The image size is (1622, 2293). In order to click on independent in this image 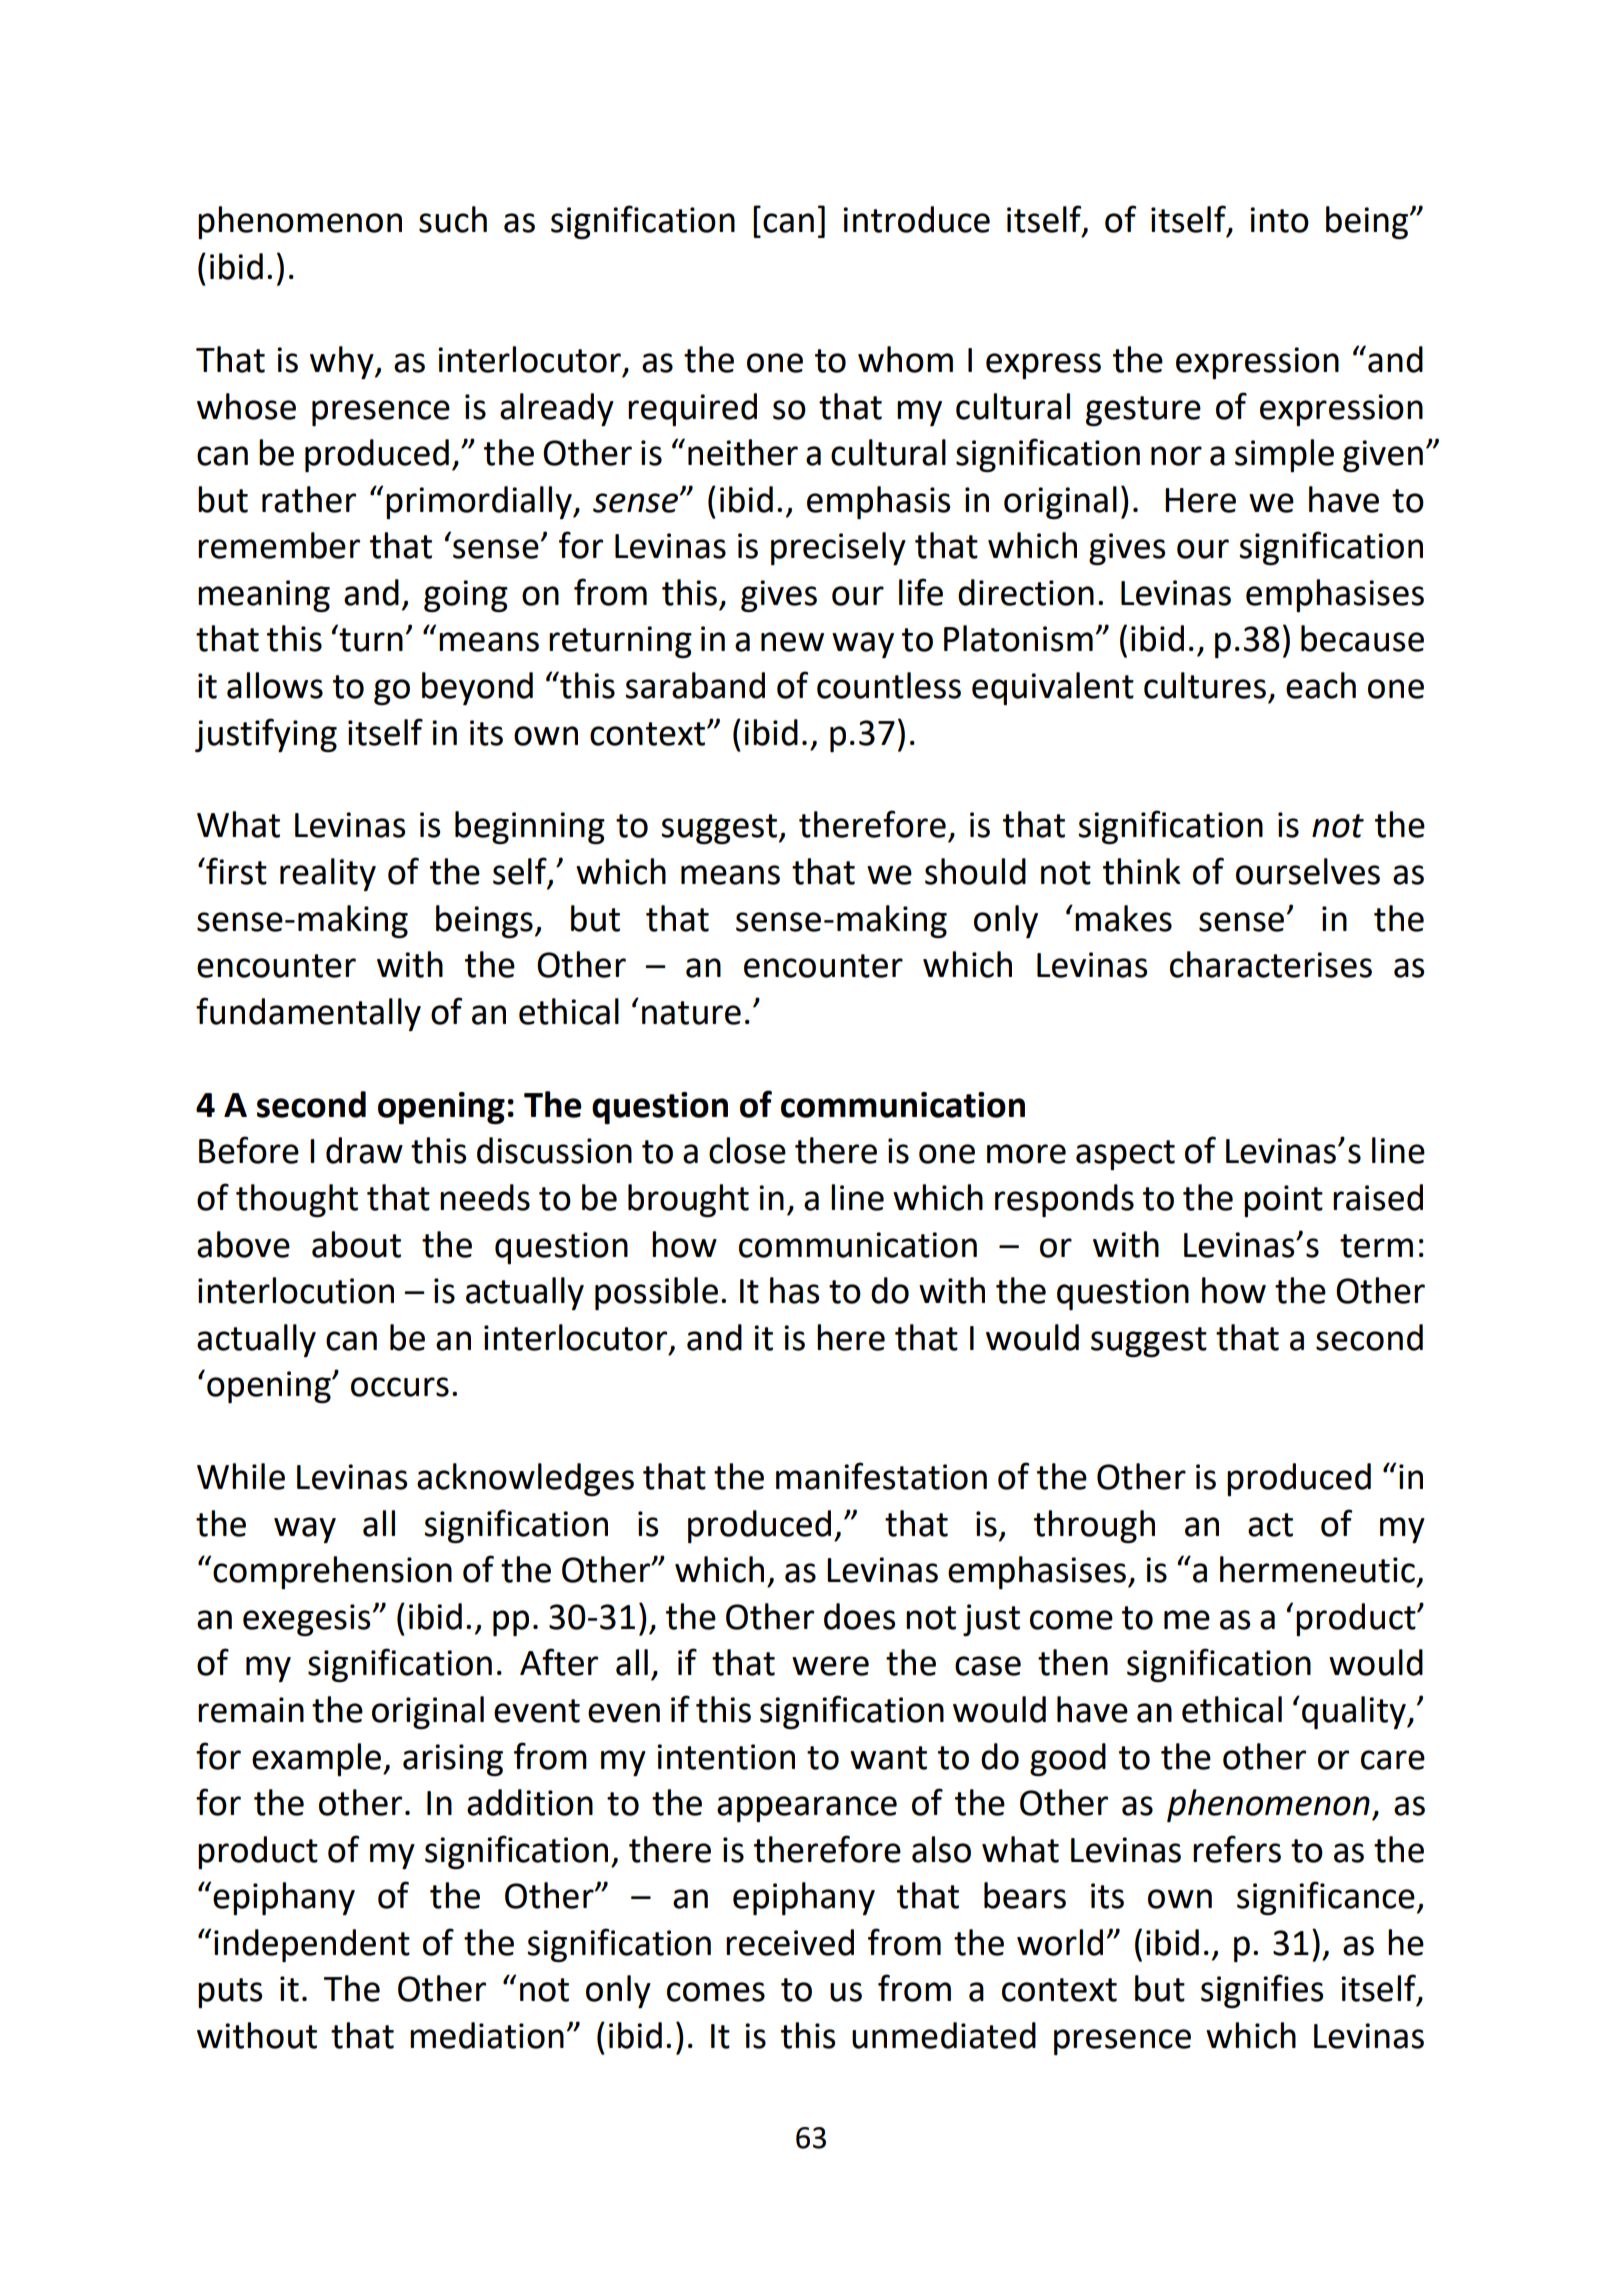, I will do `click(312, 1945)`.
